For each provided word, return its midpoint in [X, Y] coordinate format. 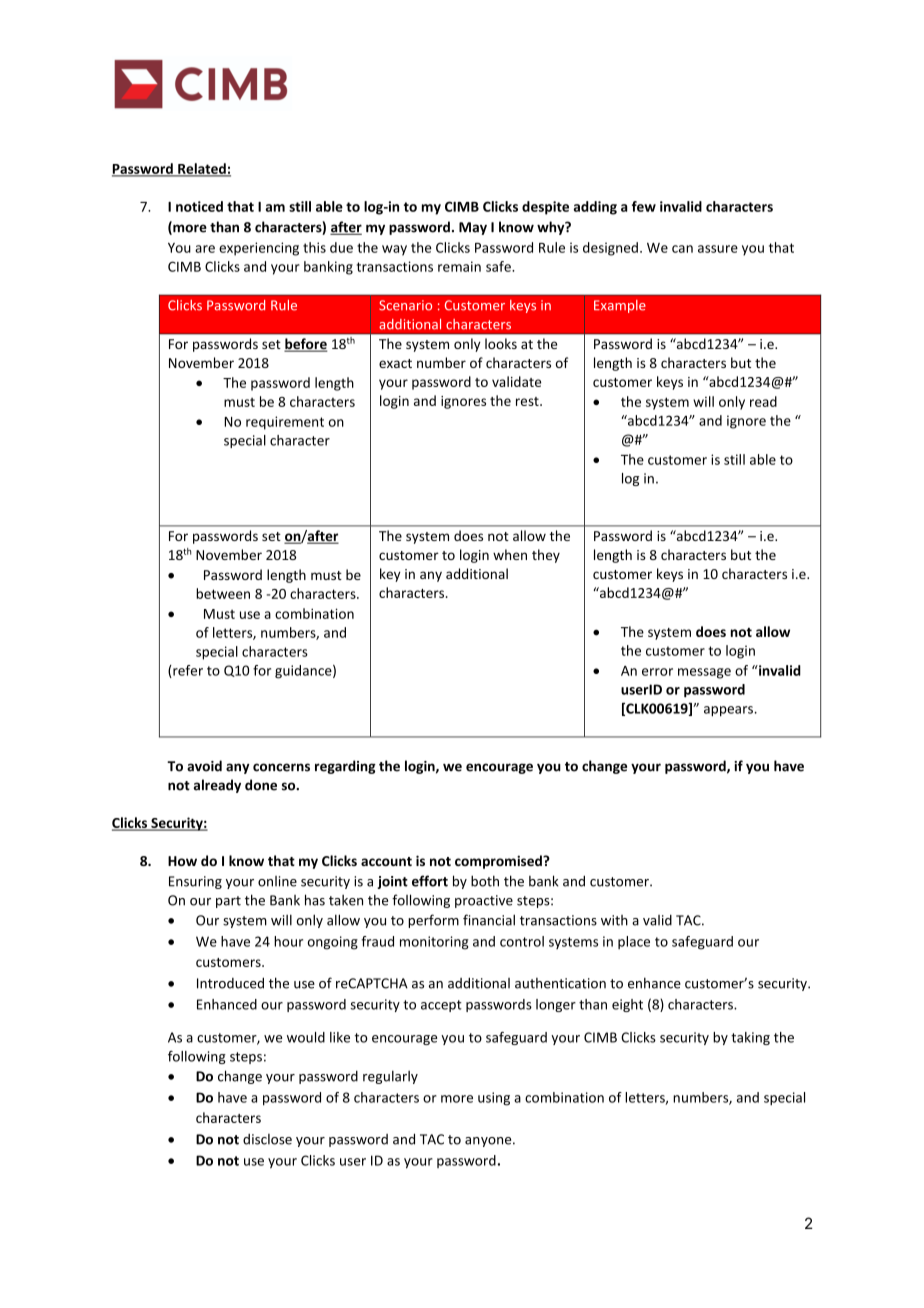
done [261, 785]
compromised [499, 862]
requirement [285, 423]
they [546, 556]
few [644, 206]
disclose [267, 1139]
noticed [199, 206]
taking [750, 1038]
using [494, 1099]
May [473, 228]
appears [729, 711]
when [510, 554]
